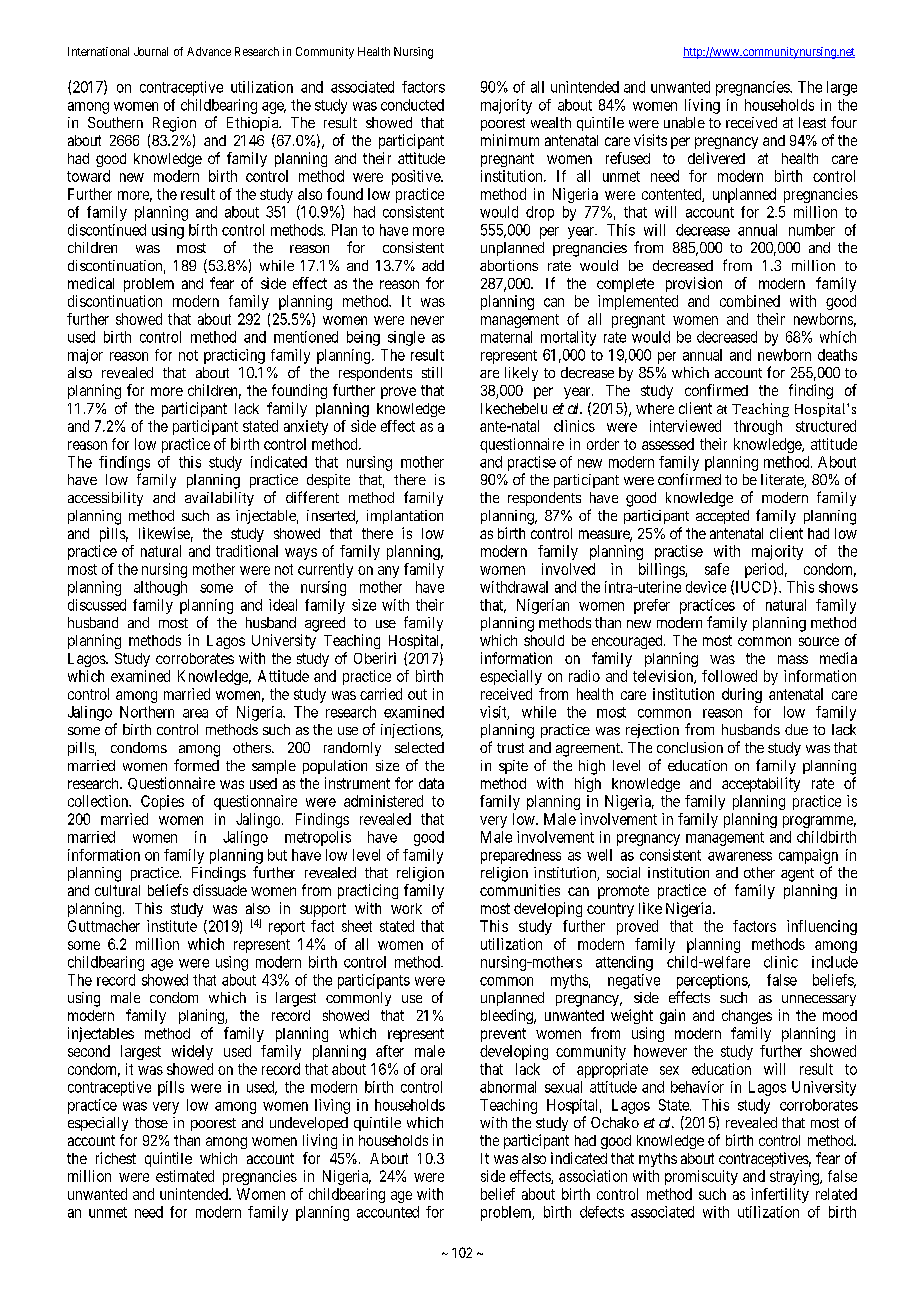 The width and height of the screenshot is (924, 1307). I want to click on least, so click(812, 122).
